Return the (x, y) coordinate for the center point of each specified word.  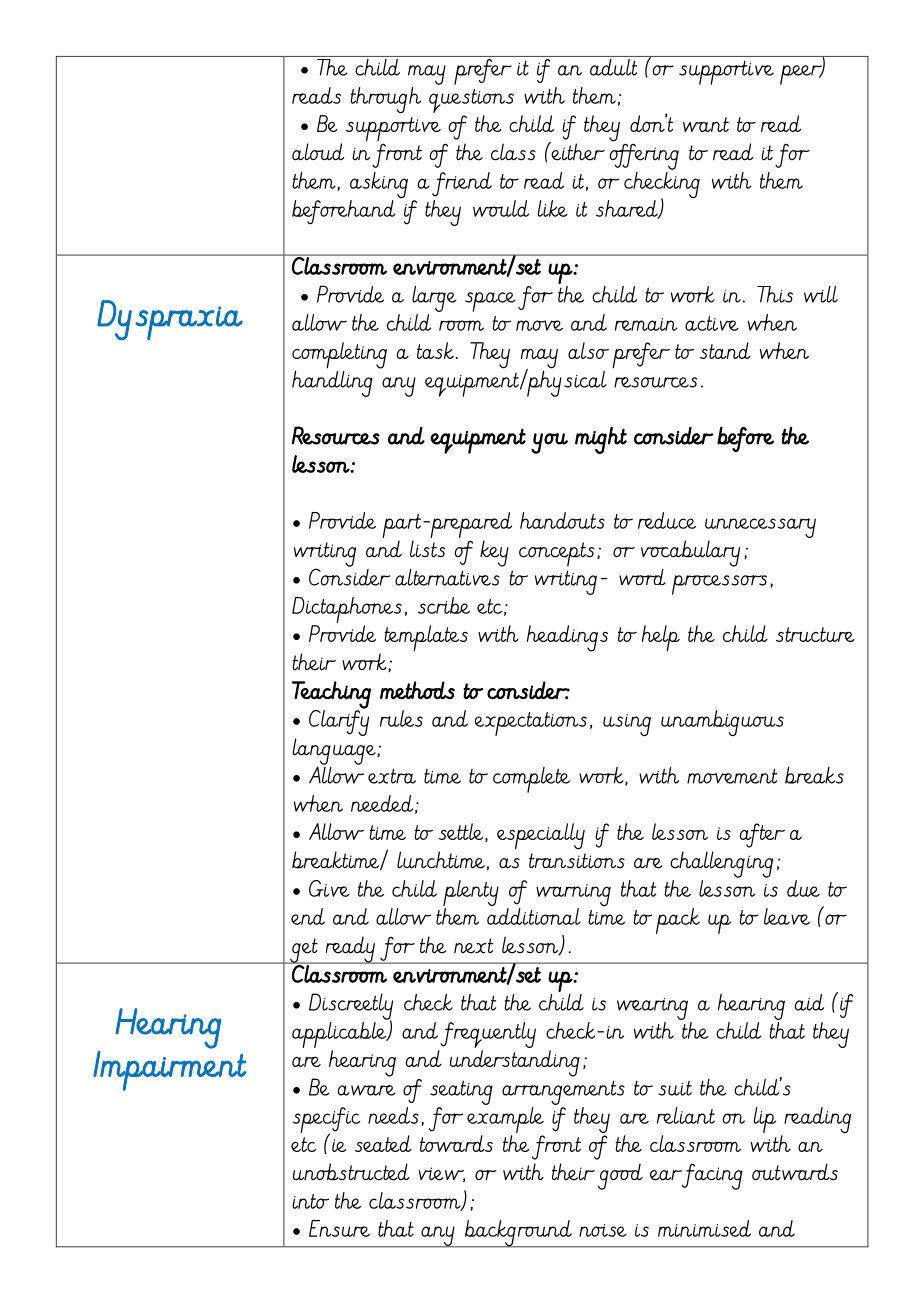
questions (471, 102)
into (311, 1201)
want (706, 124)
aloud (318, 152)
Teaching (331, 696)
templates (426, 638)
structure (815, 634)
